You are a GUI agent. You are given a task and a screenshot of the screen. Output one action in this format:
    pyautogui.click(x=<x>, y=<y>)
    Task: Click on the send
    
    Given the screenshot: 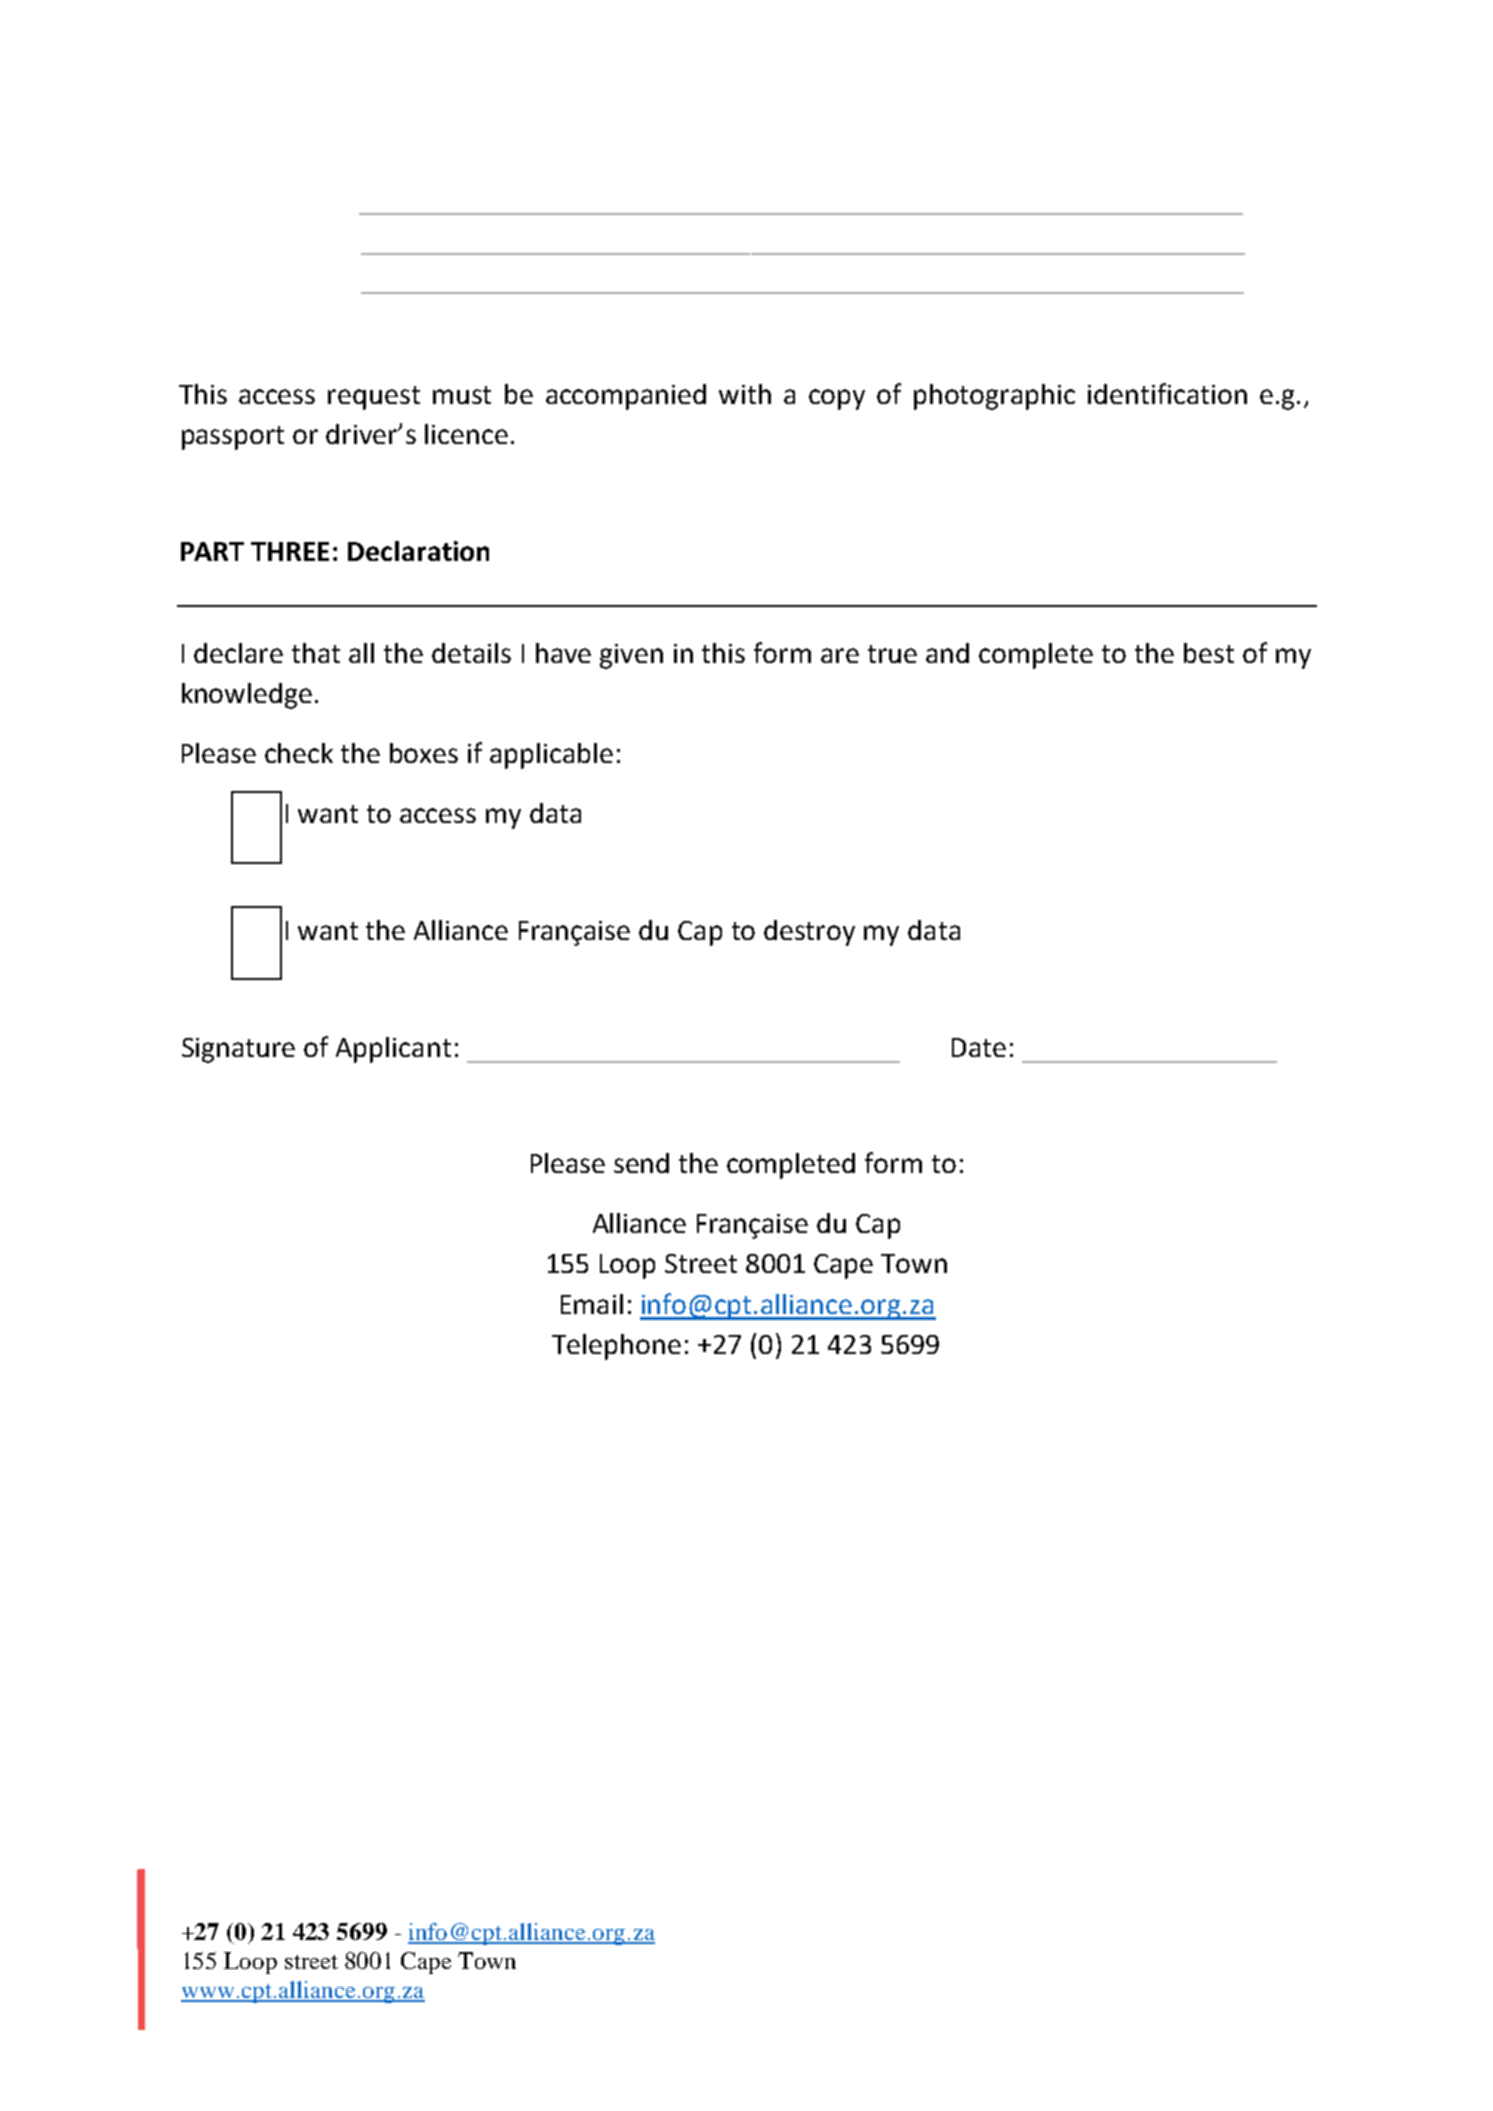 What is the action you would take?
    pyautogui.click(x=641, y=1163)
